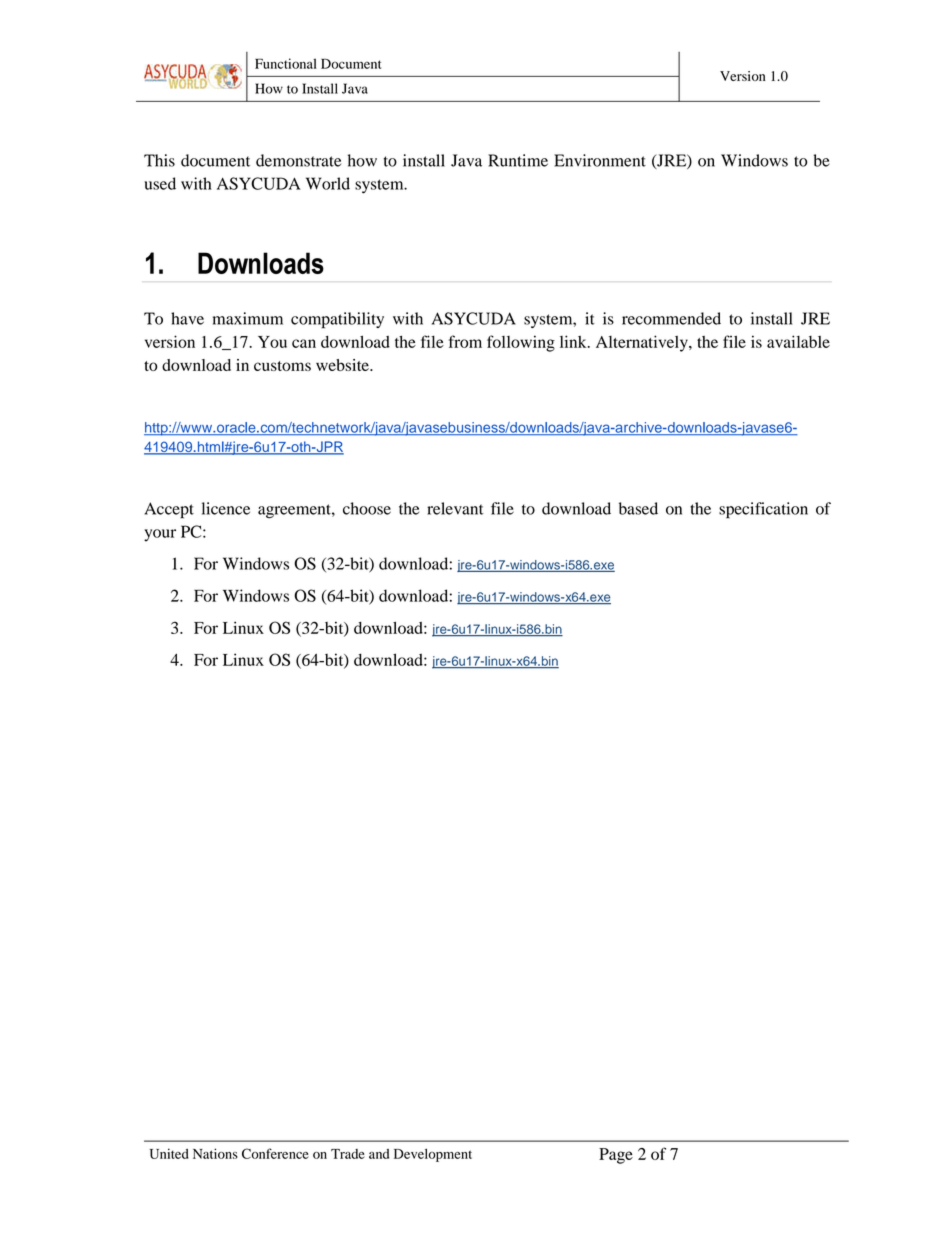 This document has width=952, height=1233. I want to click on Environment, so click(600, 160).
